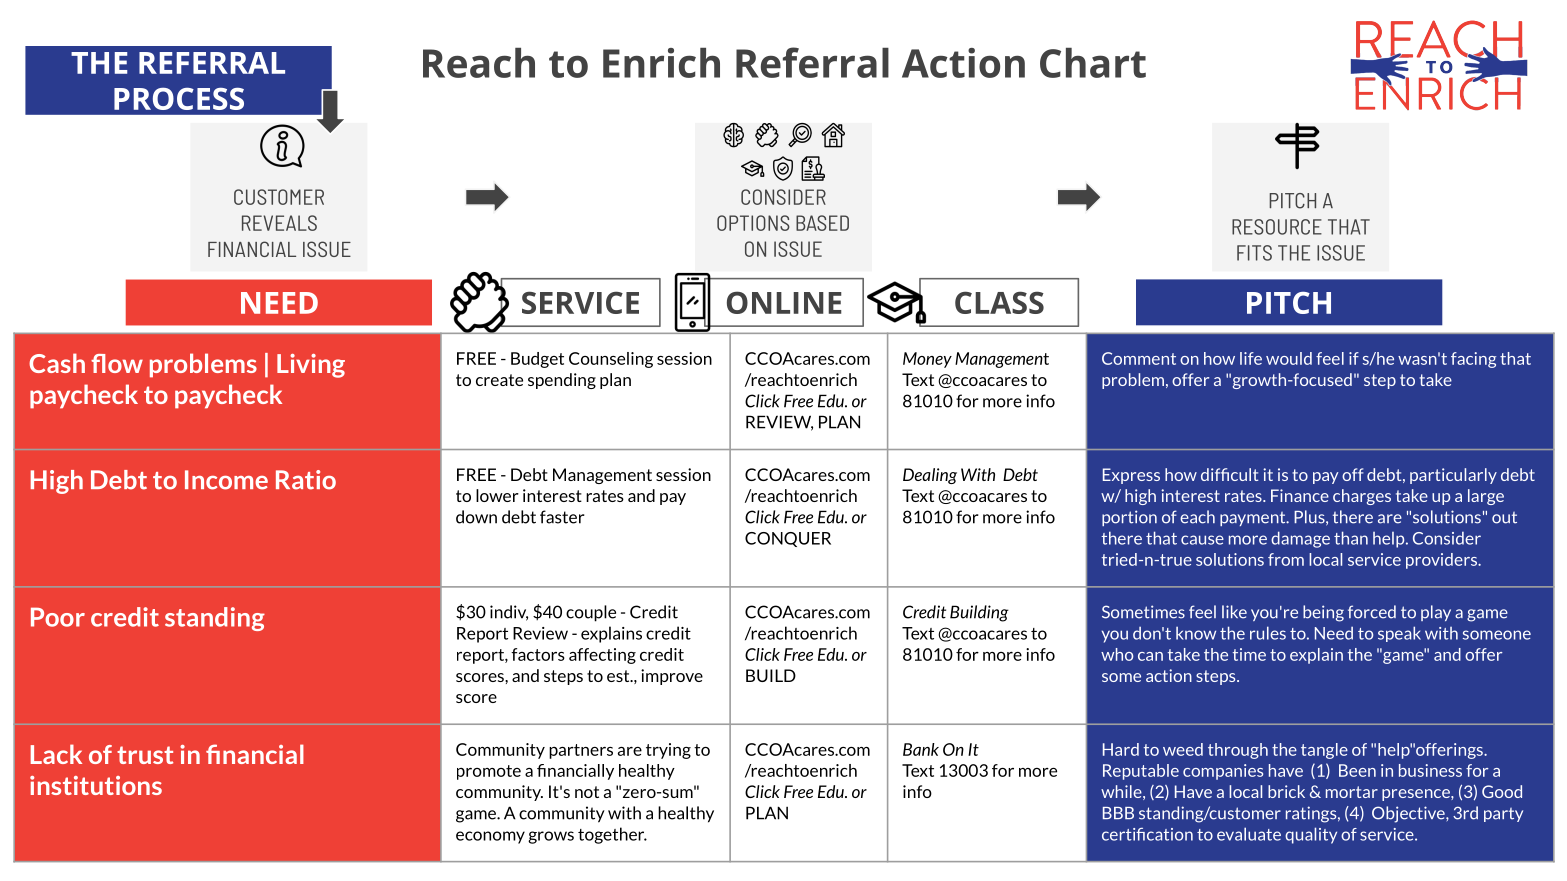  Describe the element at coordinates (179, 98) in the page. I see `PROCESS` at that location.
